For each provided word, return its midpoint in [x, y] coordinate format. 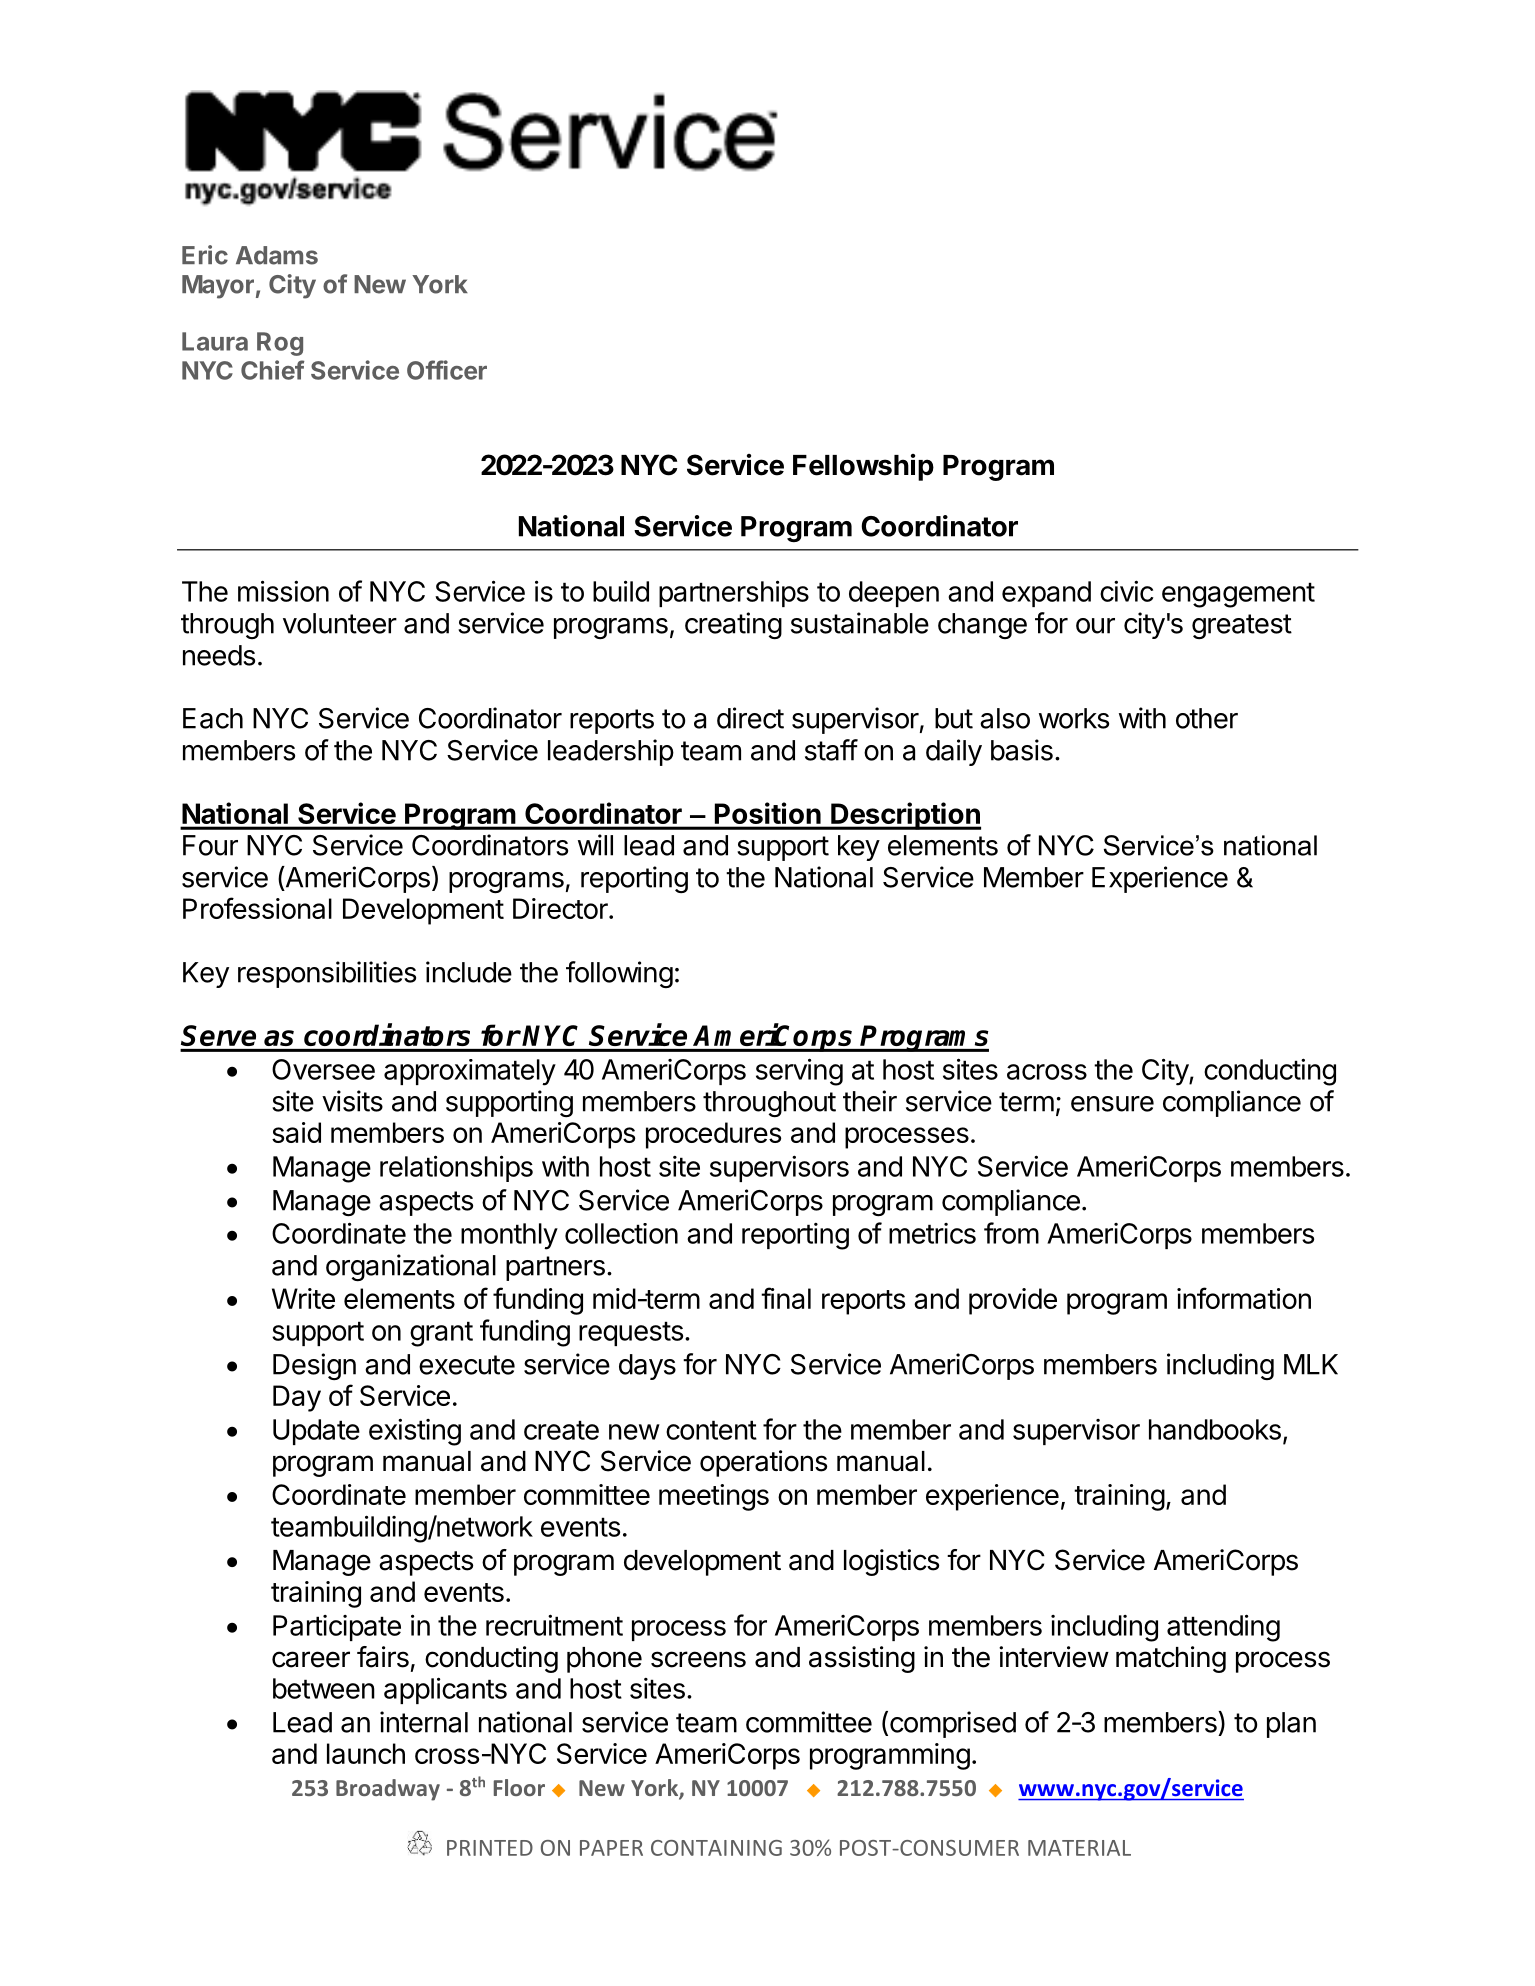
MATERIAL [1079, 1848]
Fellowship [863, 467]
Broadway [388, 1790]
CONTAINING [716, 1848]
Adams [277, 255]
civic [1127, 591]
